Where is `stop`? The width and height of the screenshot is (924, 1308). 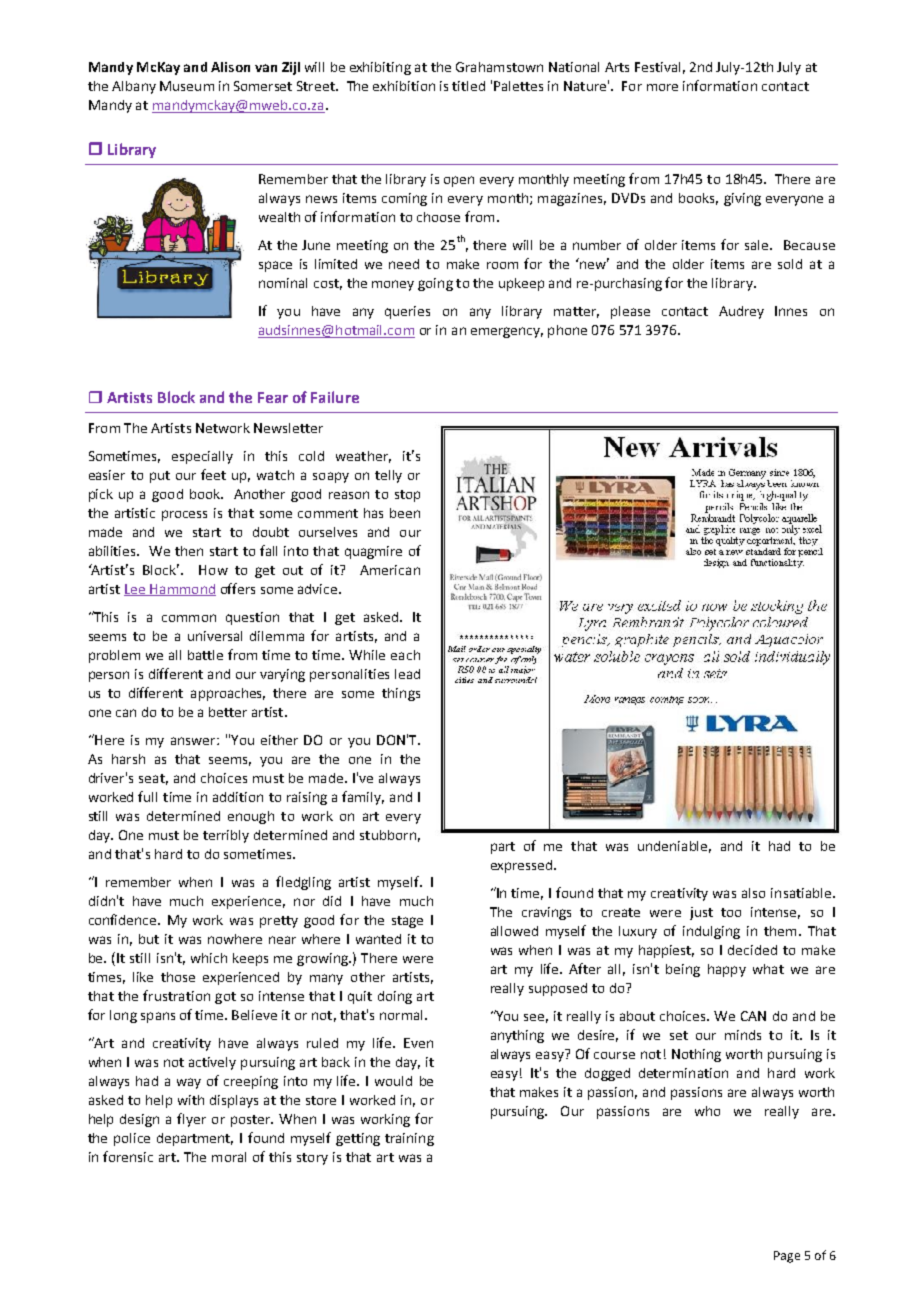 stop is located at coordinates (407, 496).
